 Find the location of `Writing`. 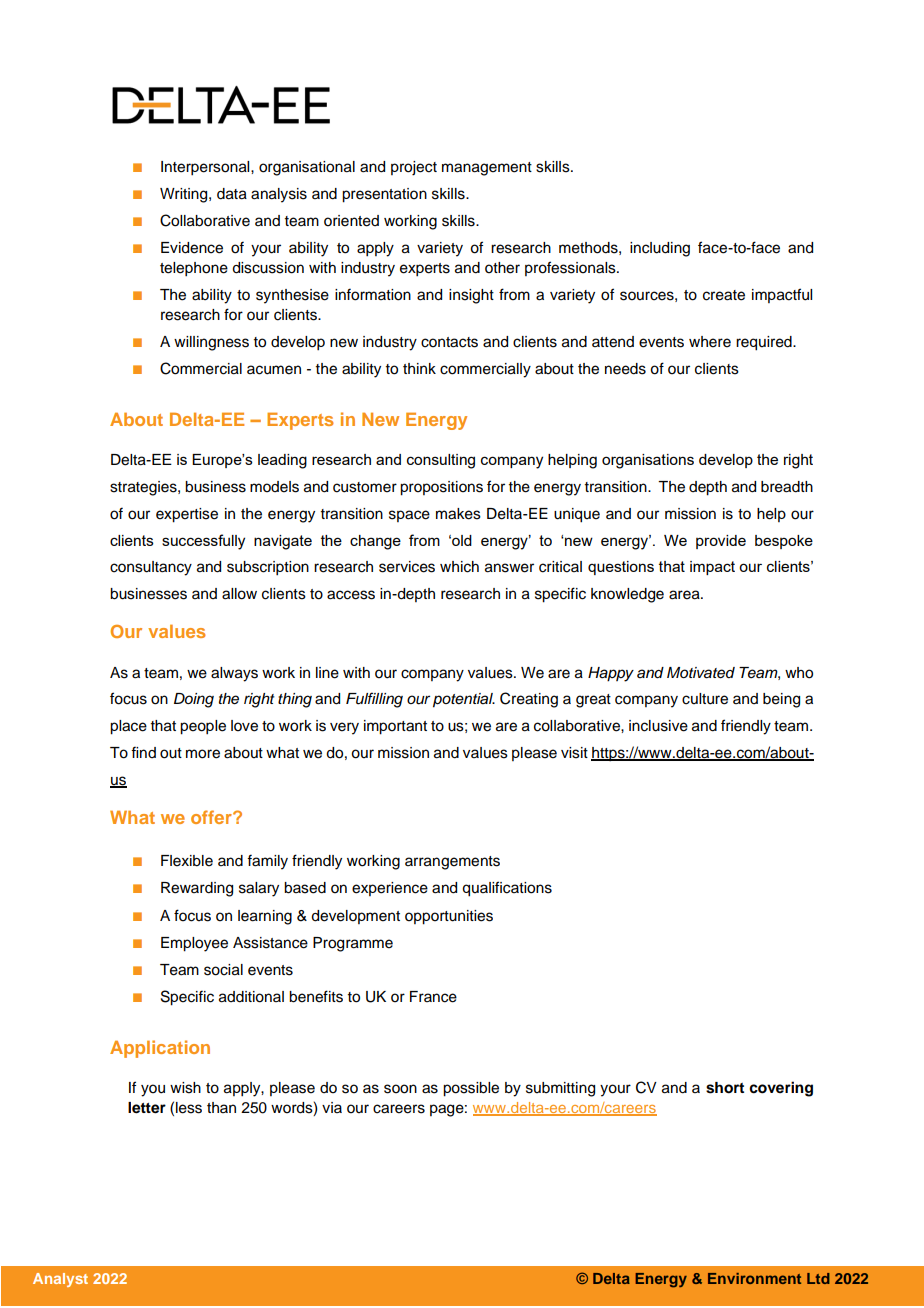

Writing is located at coordinates (185, 195).
